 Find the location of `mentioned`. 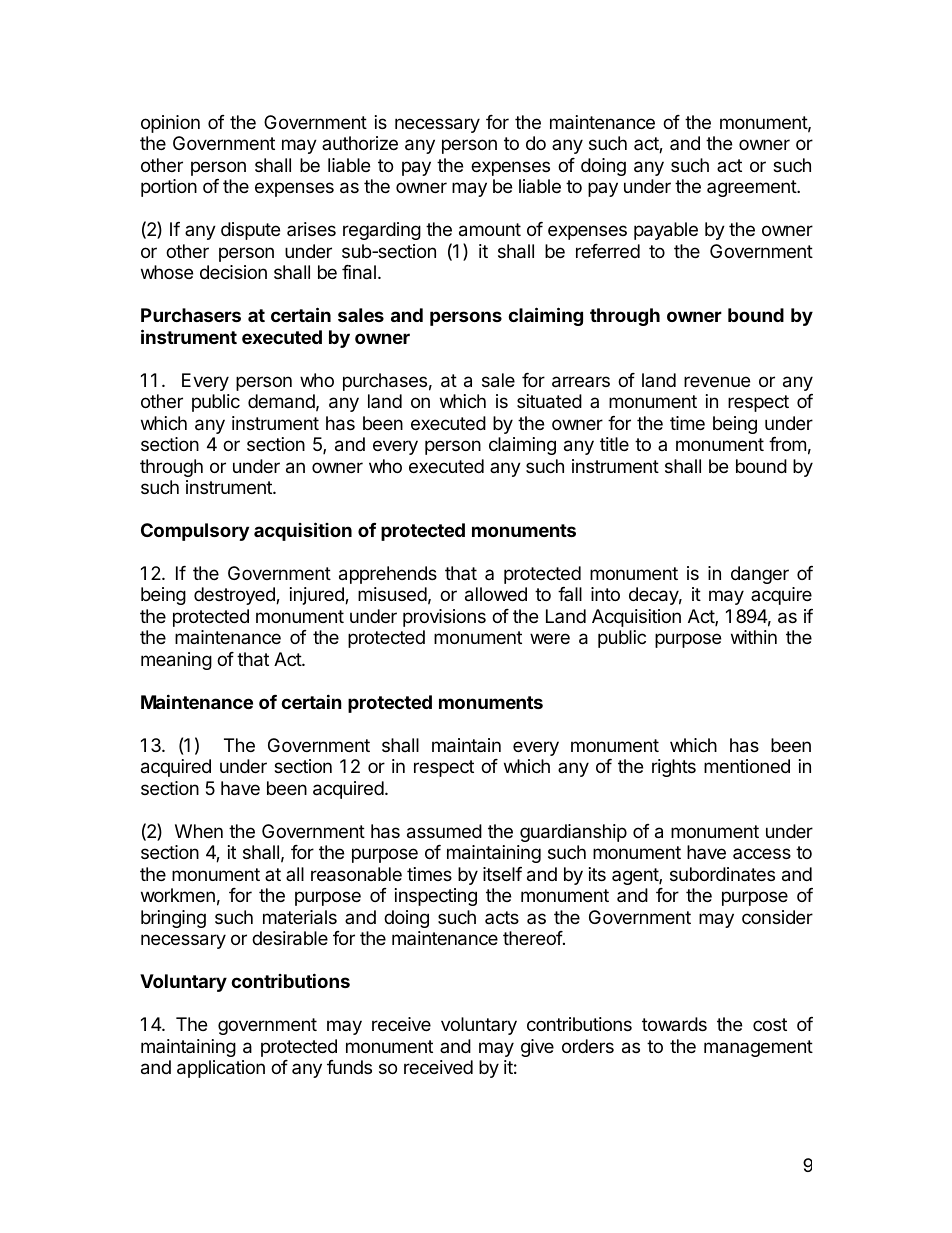

mentioned is located at coordinates (747, 766).
